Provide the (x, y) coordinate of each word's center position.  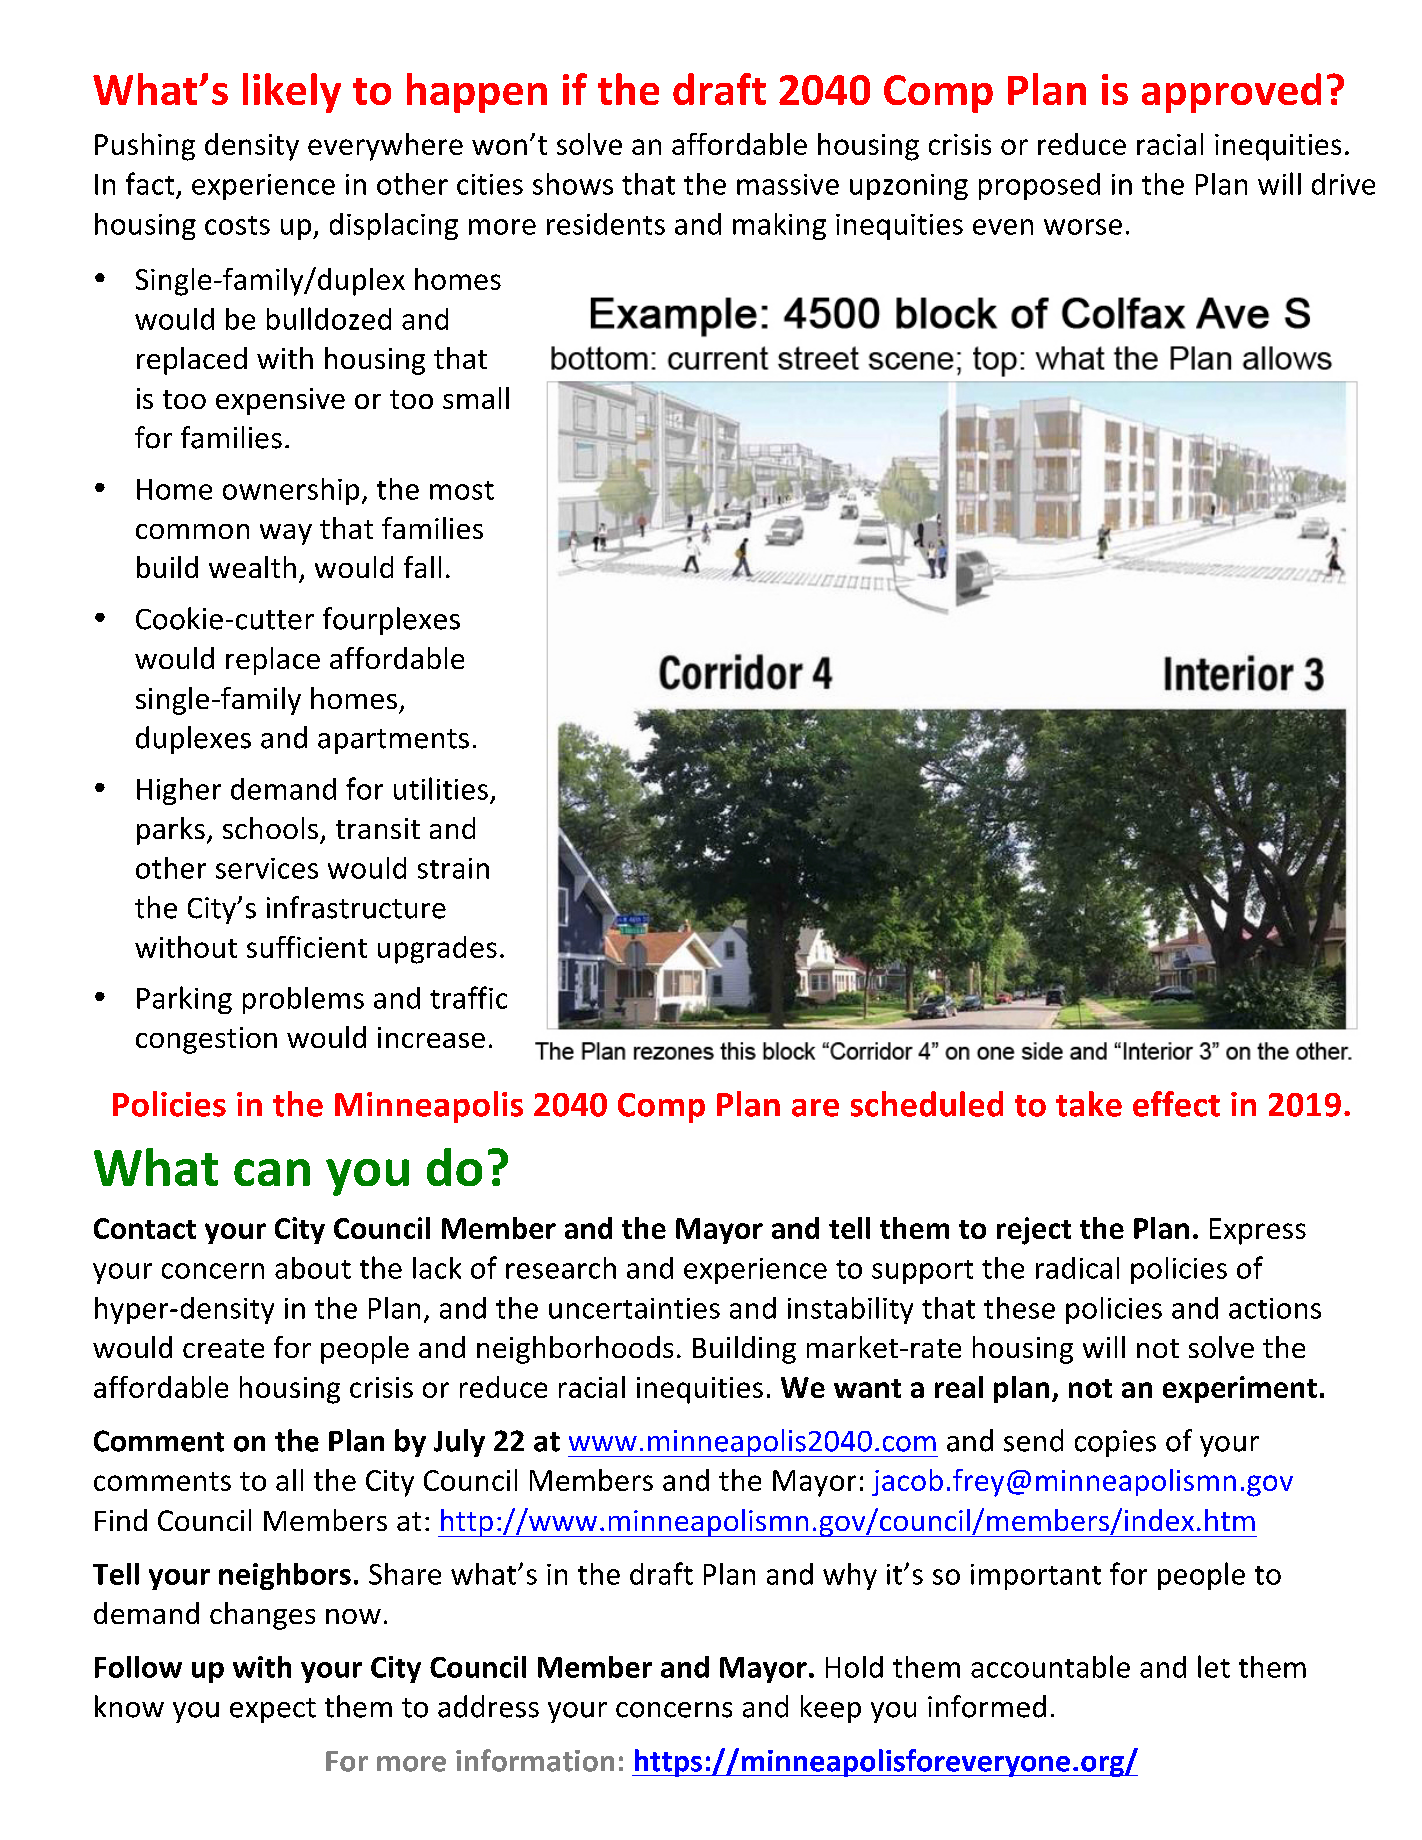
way (286, 534)
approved (1231, 93)
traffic (468, 997)
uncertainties (634, 1308)
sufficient (307, 947)
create (223, 1348)
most (462, 490)
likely (292, 93)
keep (831, 1709)
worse (1083, 227)
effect (1176, 1104)
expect (273, 1710)
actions (1275, 1308)
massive (788, 184)
